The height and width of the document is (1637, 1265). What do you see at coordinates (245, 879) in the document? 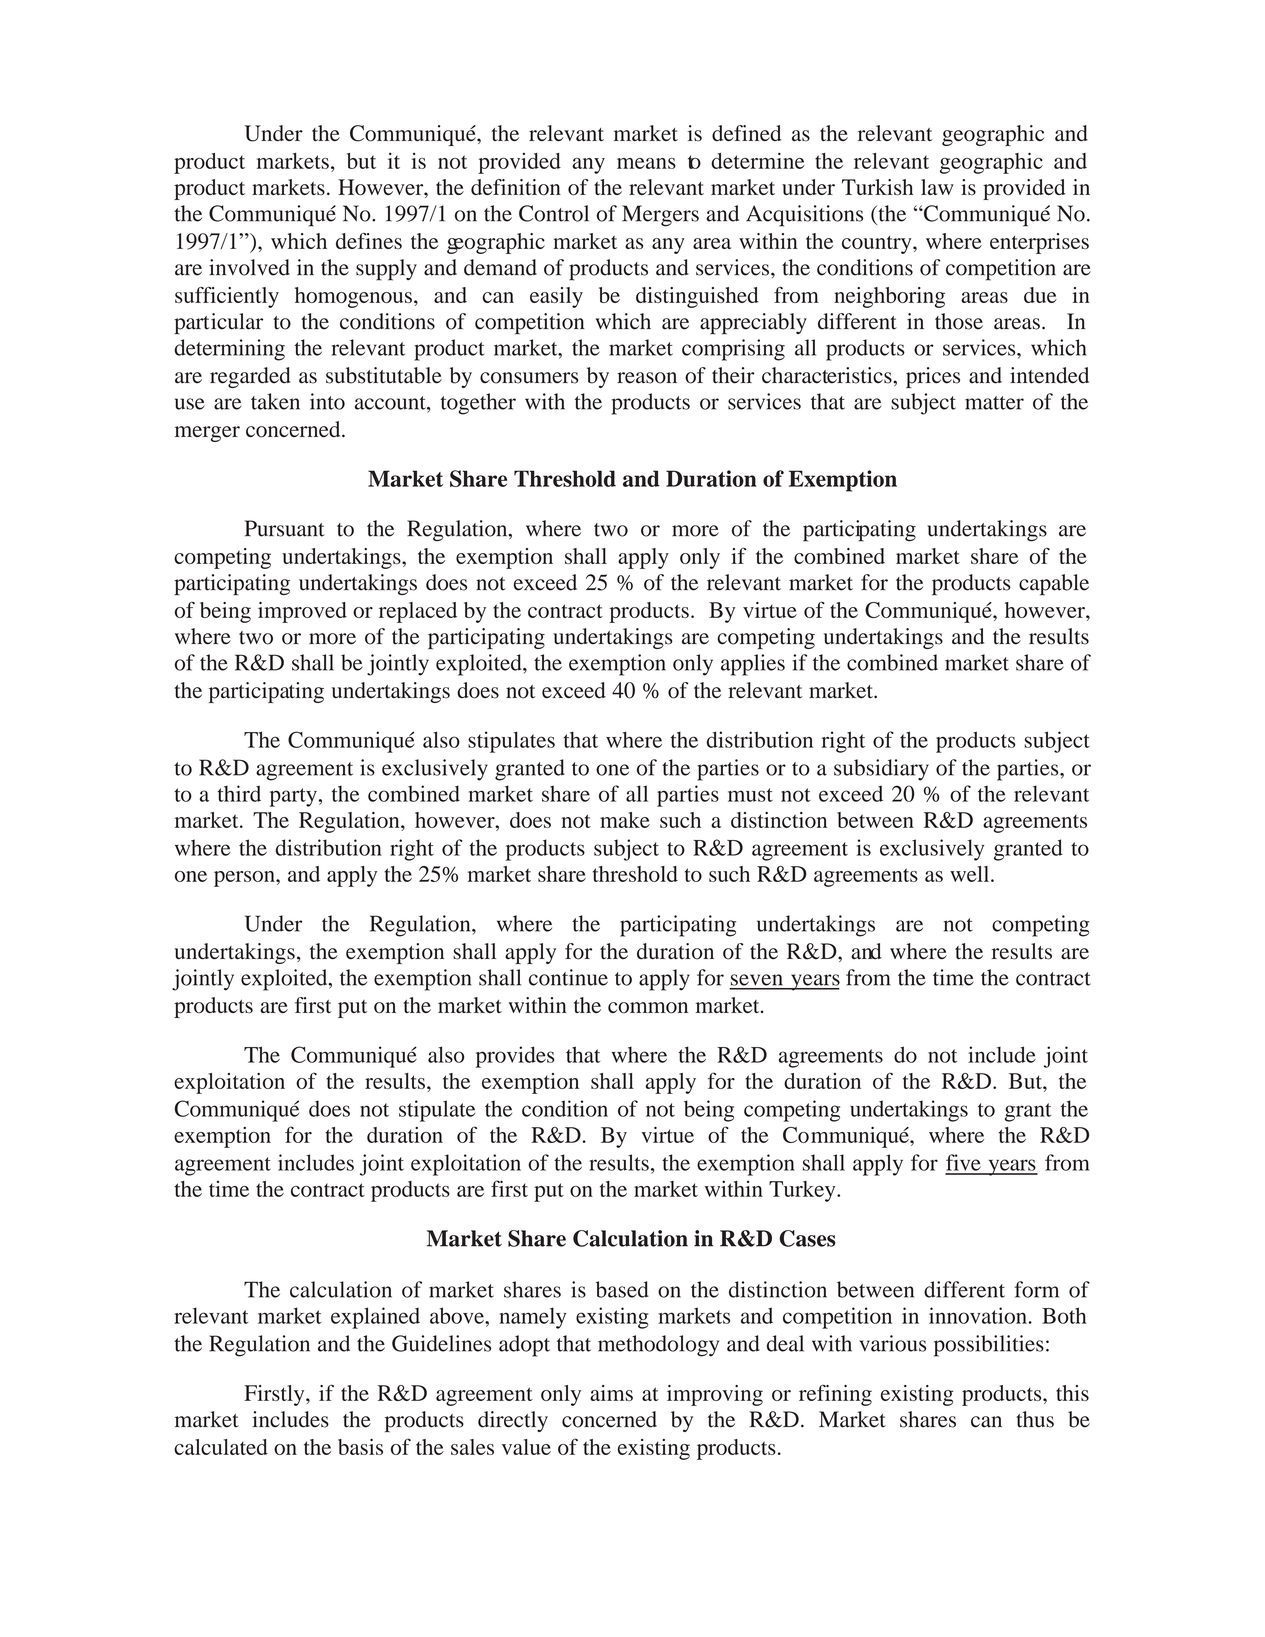
I see `person` at bounding box center [245, 879].
